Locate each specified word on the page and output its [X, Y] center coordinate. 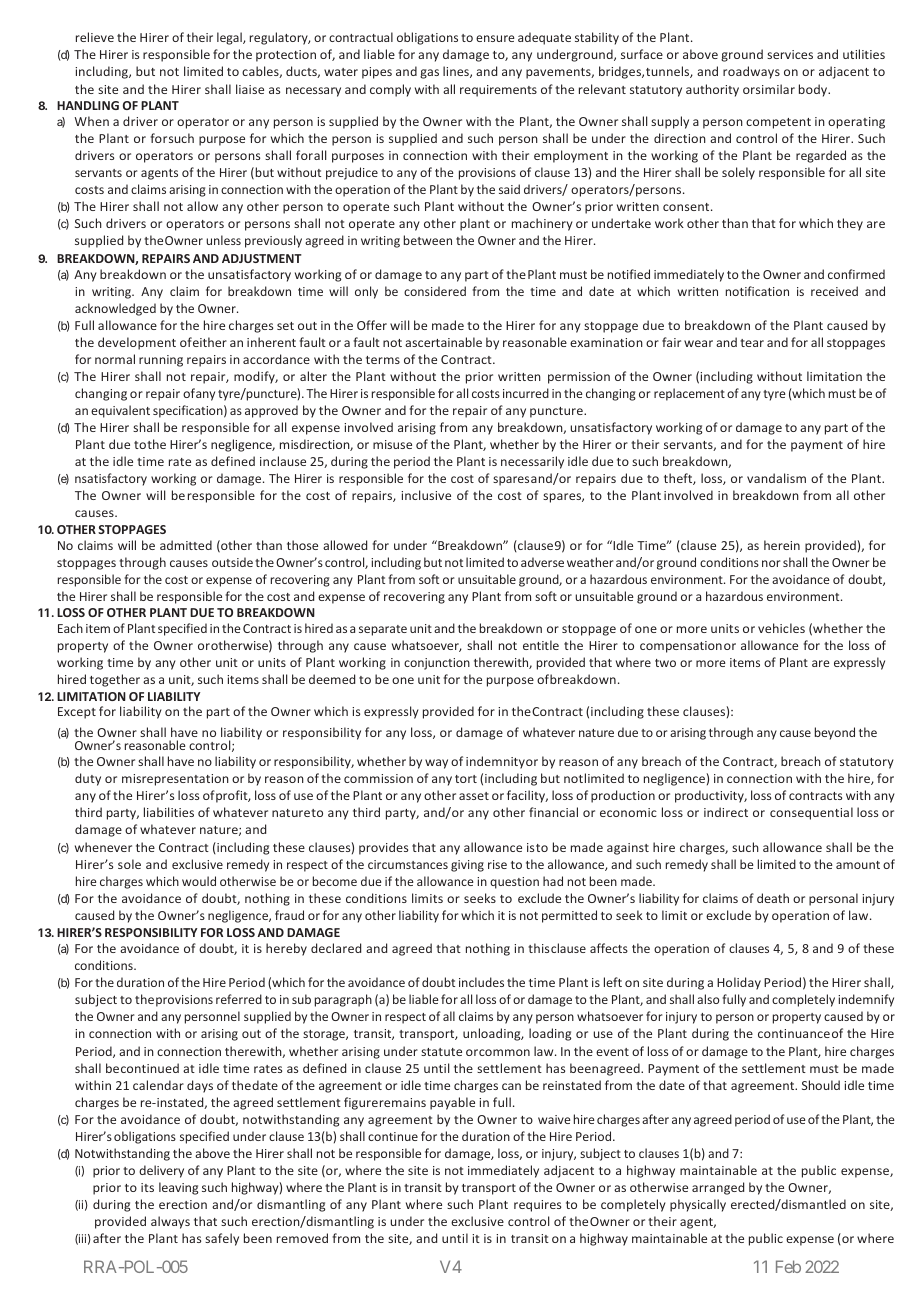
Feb [788, 1266]
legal [230, 38]
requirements [498, 91]
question [514, 883]
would [199, 881]
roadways [751, 72]
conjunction [437, 664]
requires [537, 1206]
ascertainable [443, 342]
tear [752, 343]
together [115, 680]
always [170, 1222]
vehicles [781, 628]
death [773, 898]
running [161, 361]
